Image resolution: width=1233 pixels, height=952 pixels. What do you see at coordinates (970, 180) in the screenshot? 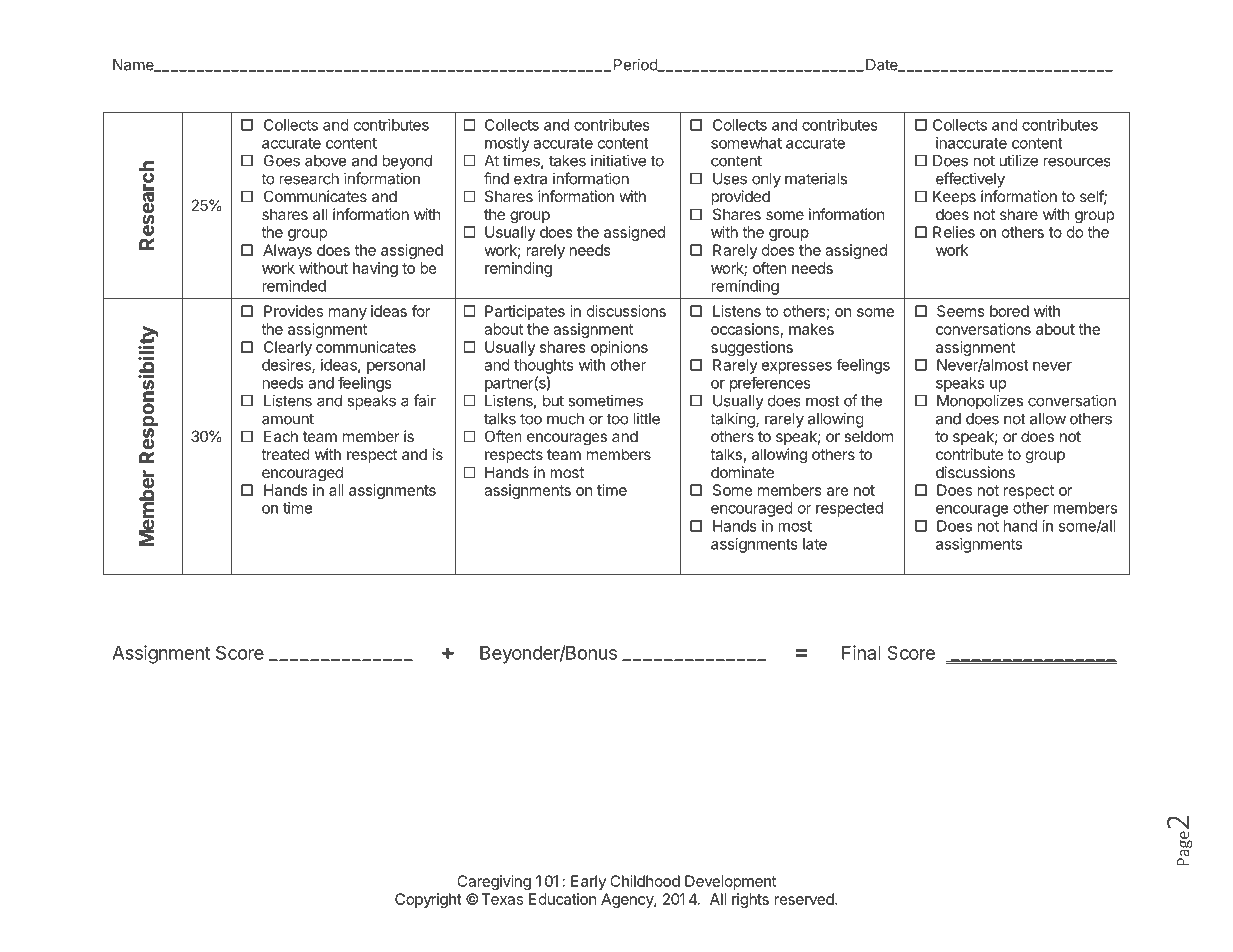
I see `effectively` at bounding box center [970, 180].
